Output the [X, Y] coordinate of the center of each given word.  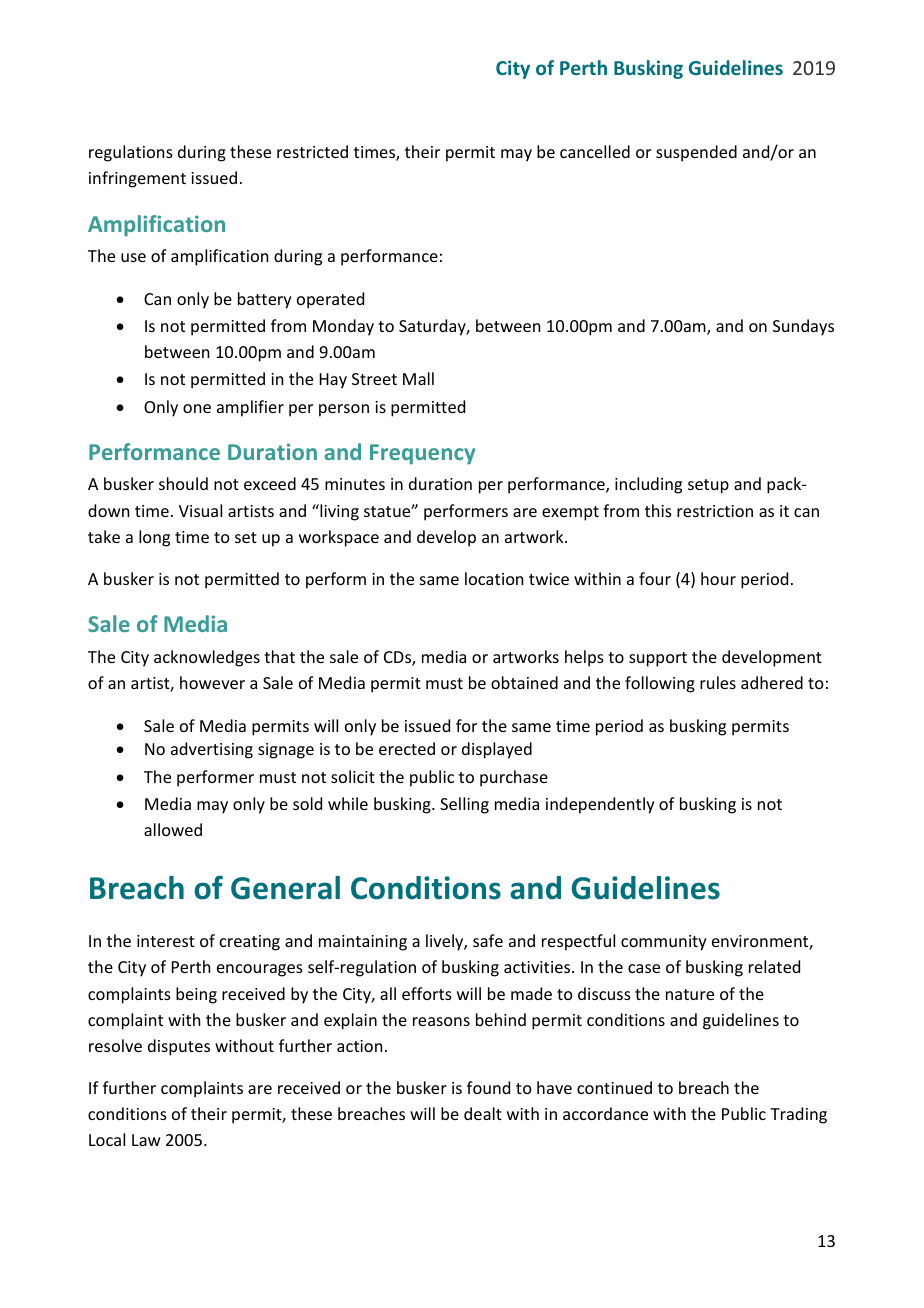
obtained [524, 682]
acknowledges [207, 658]
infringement [137, 179]
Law [146, 1140]
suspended [696, 153]
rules [718, 682]
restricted [312, 151]
